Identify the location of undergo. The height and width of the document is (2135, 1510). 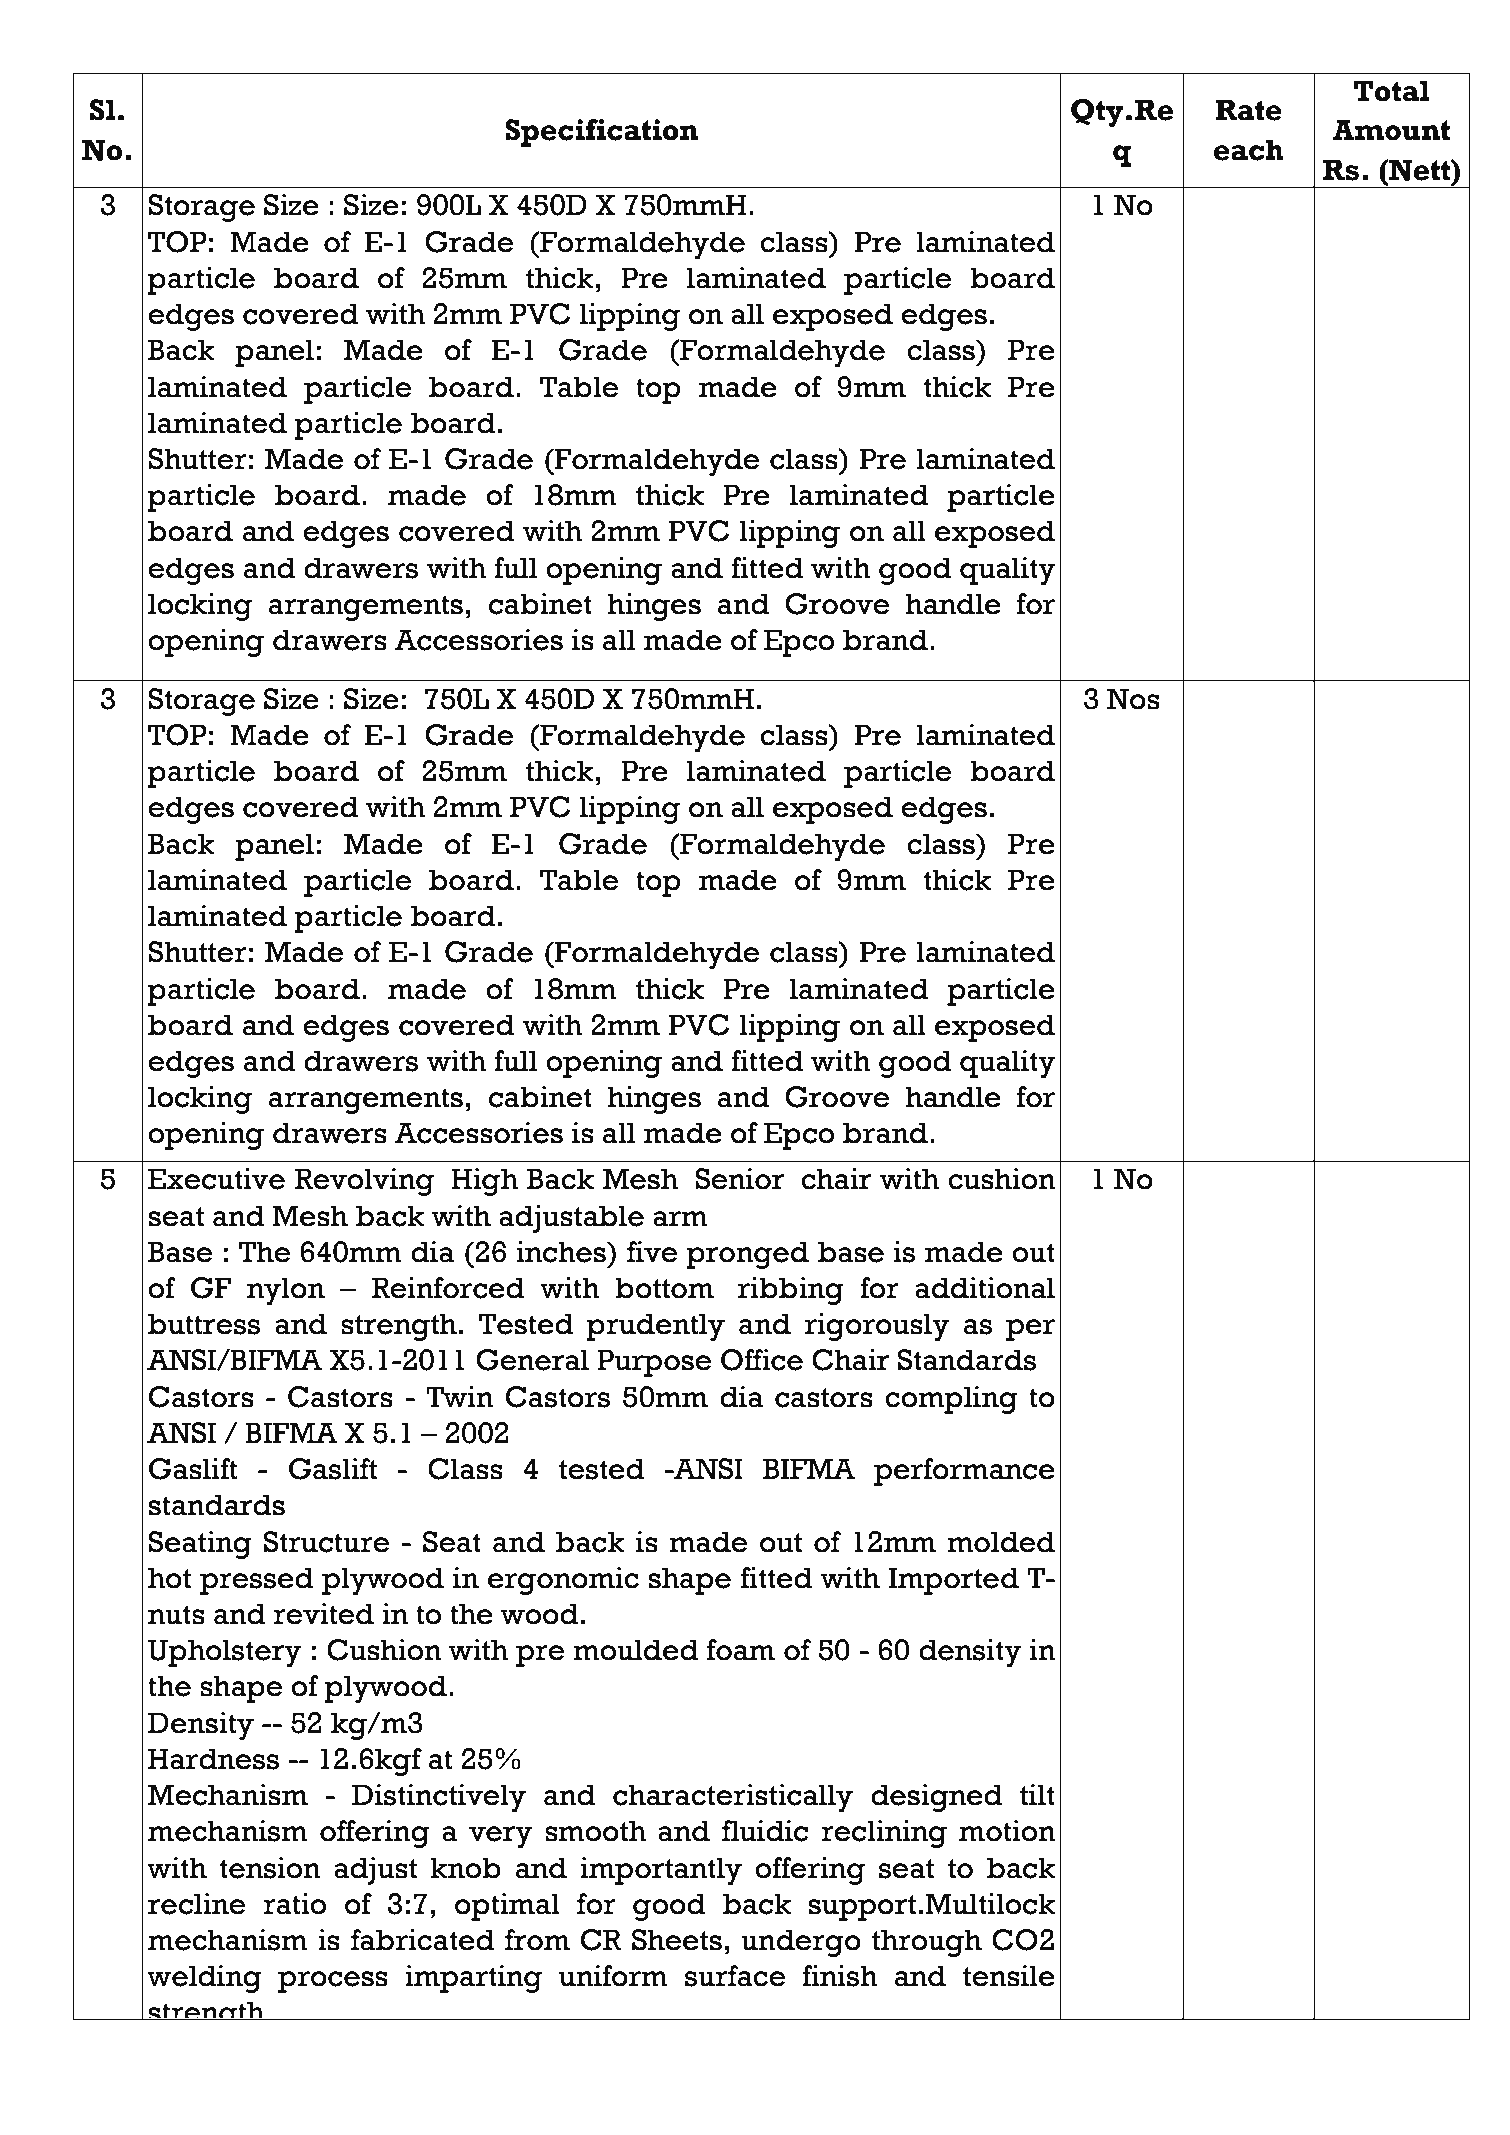
(801, 1943).
